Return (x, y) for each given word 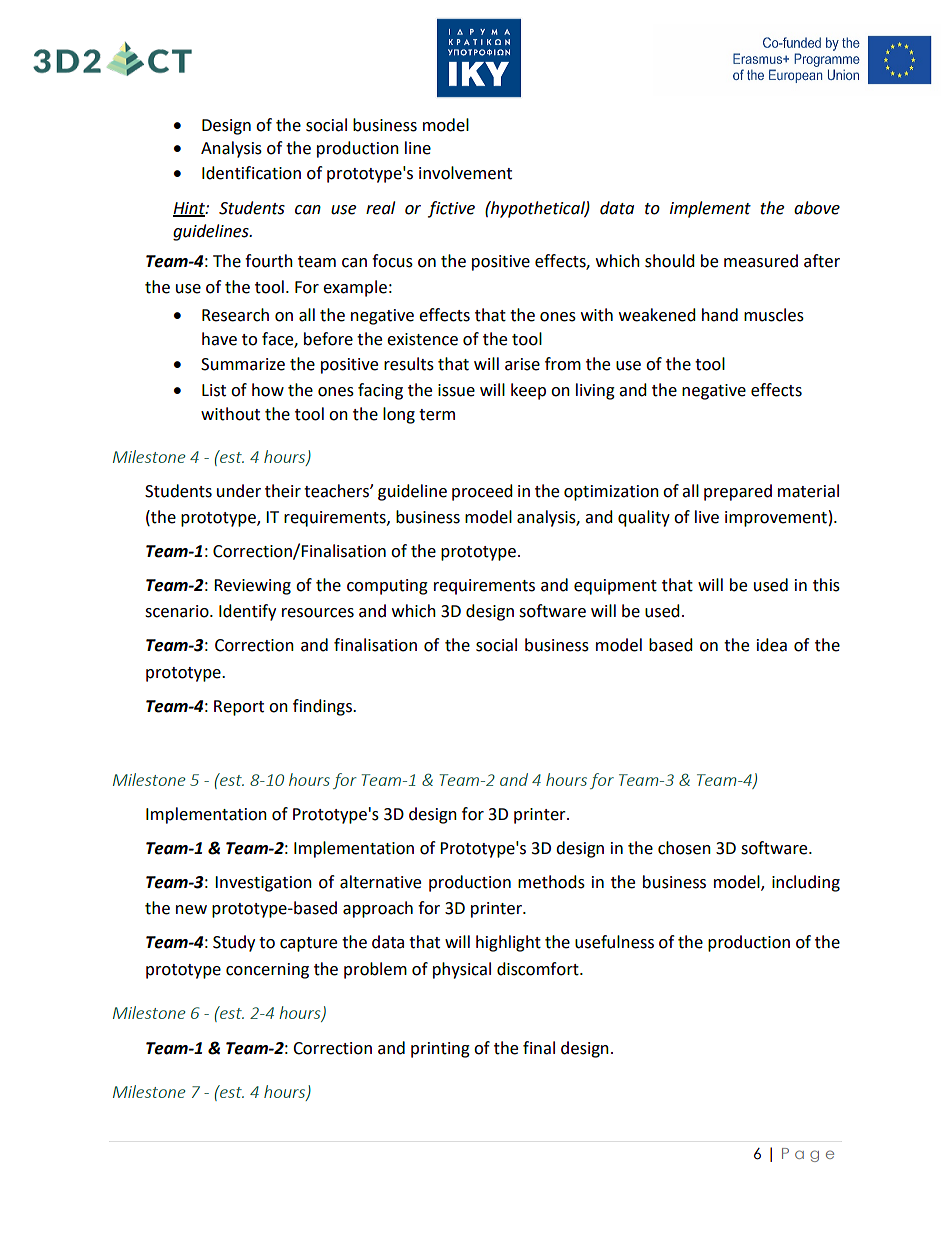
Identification (251, 173)
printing (440, 1050)
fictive (451, 209)
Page (808, 1155)
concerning (267, 971)
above (817, 208)
